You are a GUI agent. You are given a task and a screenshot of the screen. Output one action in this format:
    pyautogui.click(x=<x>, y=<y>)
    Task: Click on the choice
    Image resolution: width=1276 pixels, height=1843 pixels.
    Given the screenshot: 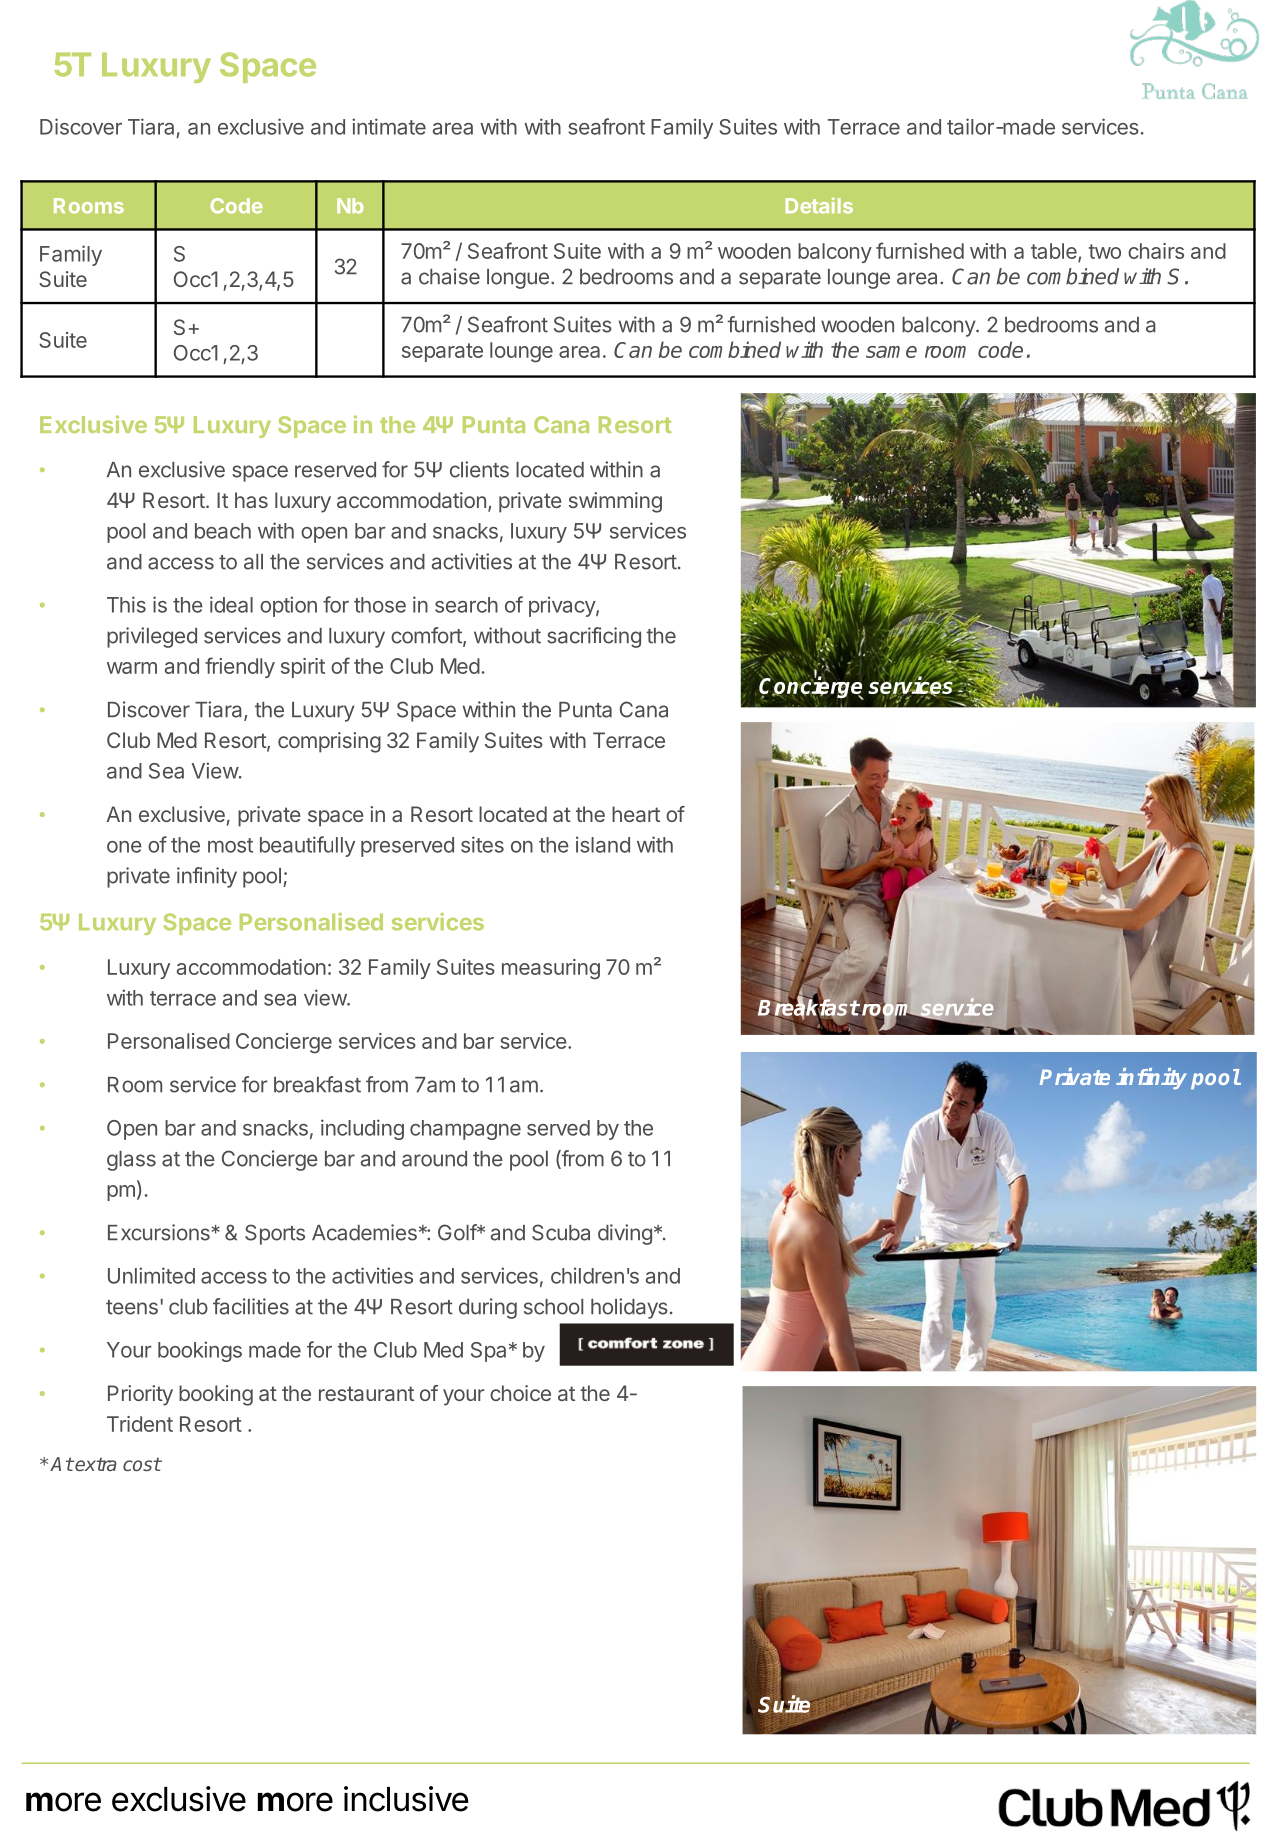 What is the action you would take?
    pyautogui.click(x=520, y=1393)
